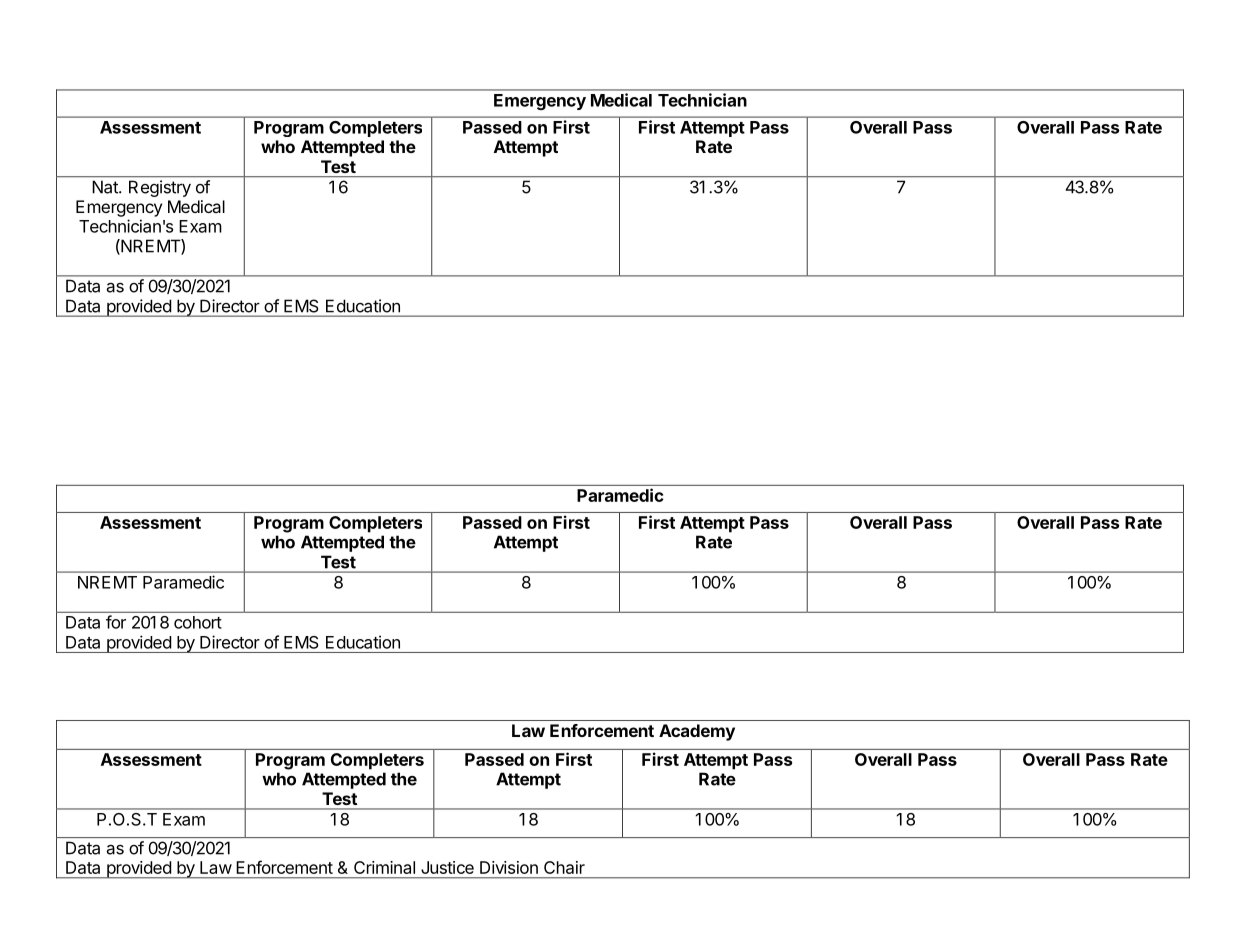  Describe the element at coordinates (384, 867) in the page. I see `Criminal` at that location.
